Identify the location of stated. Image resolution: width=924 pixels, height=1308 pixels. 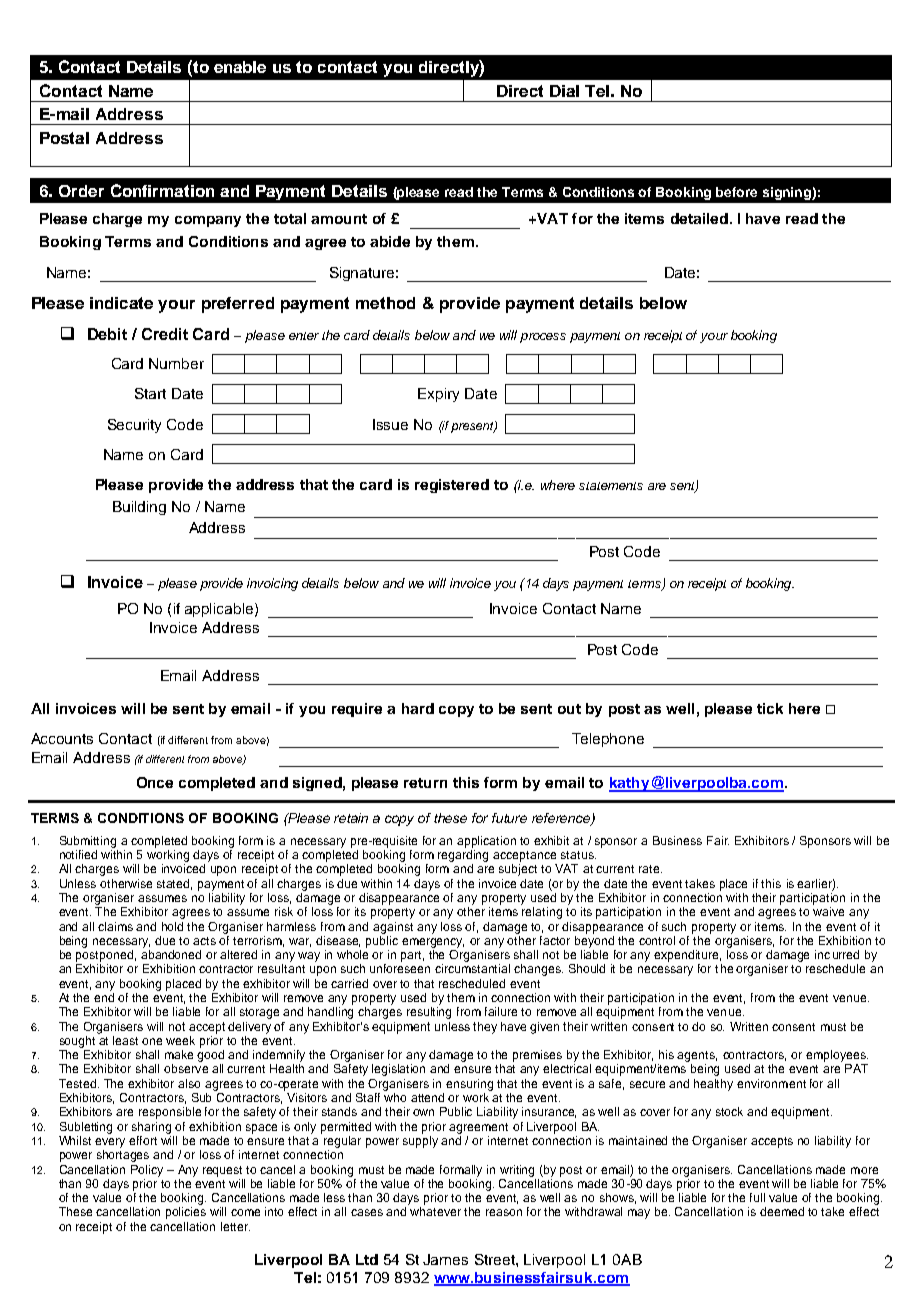
(174, 884).
